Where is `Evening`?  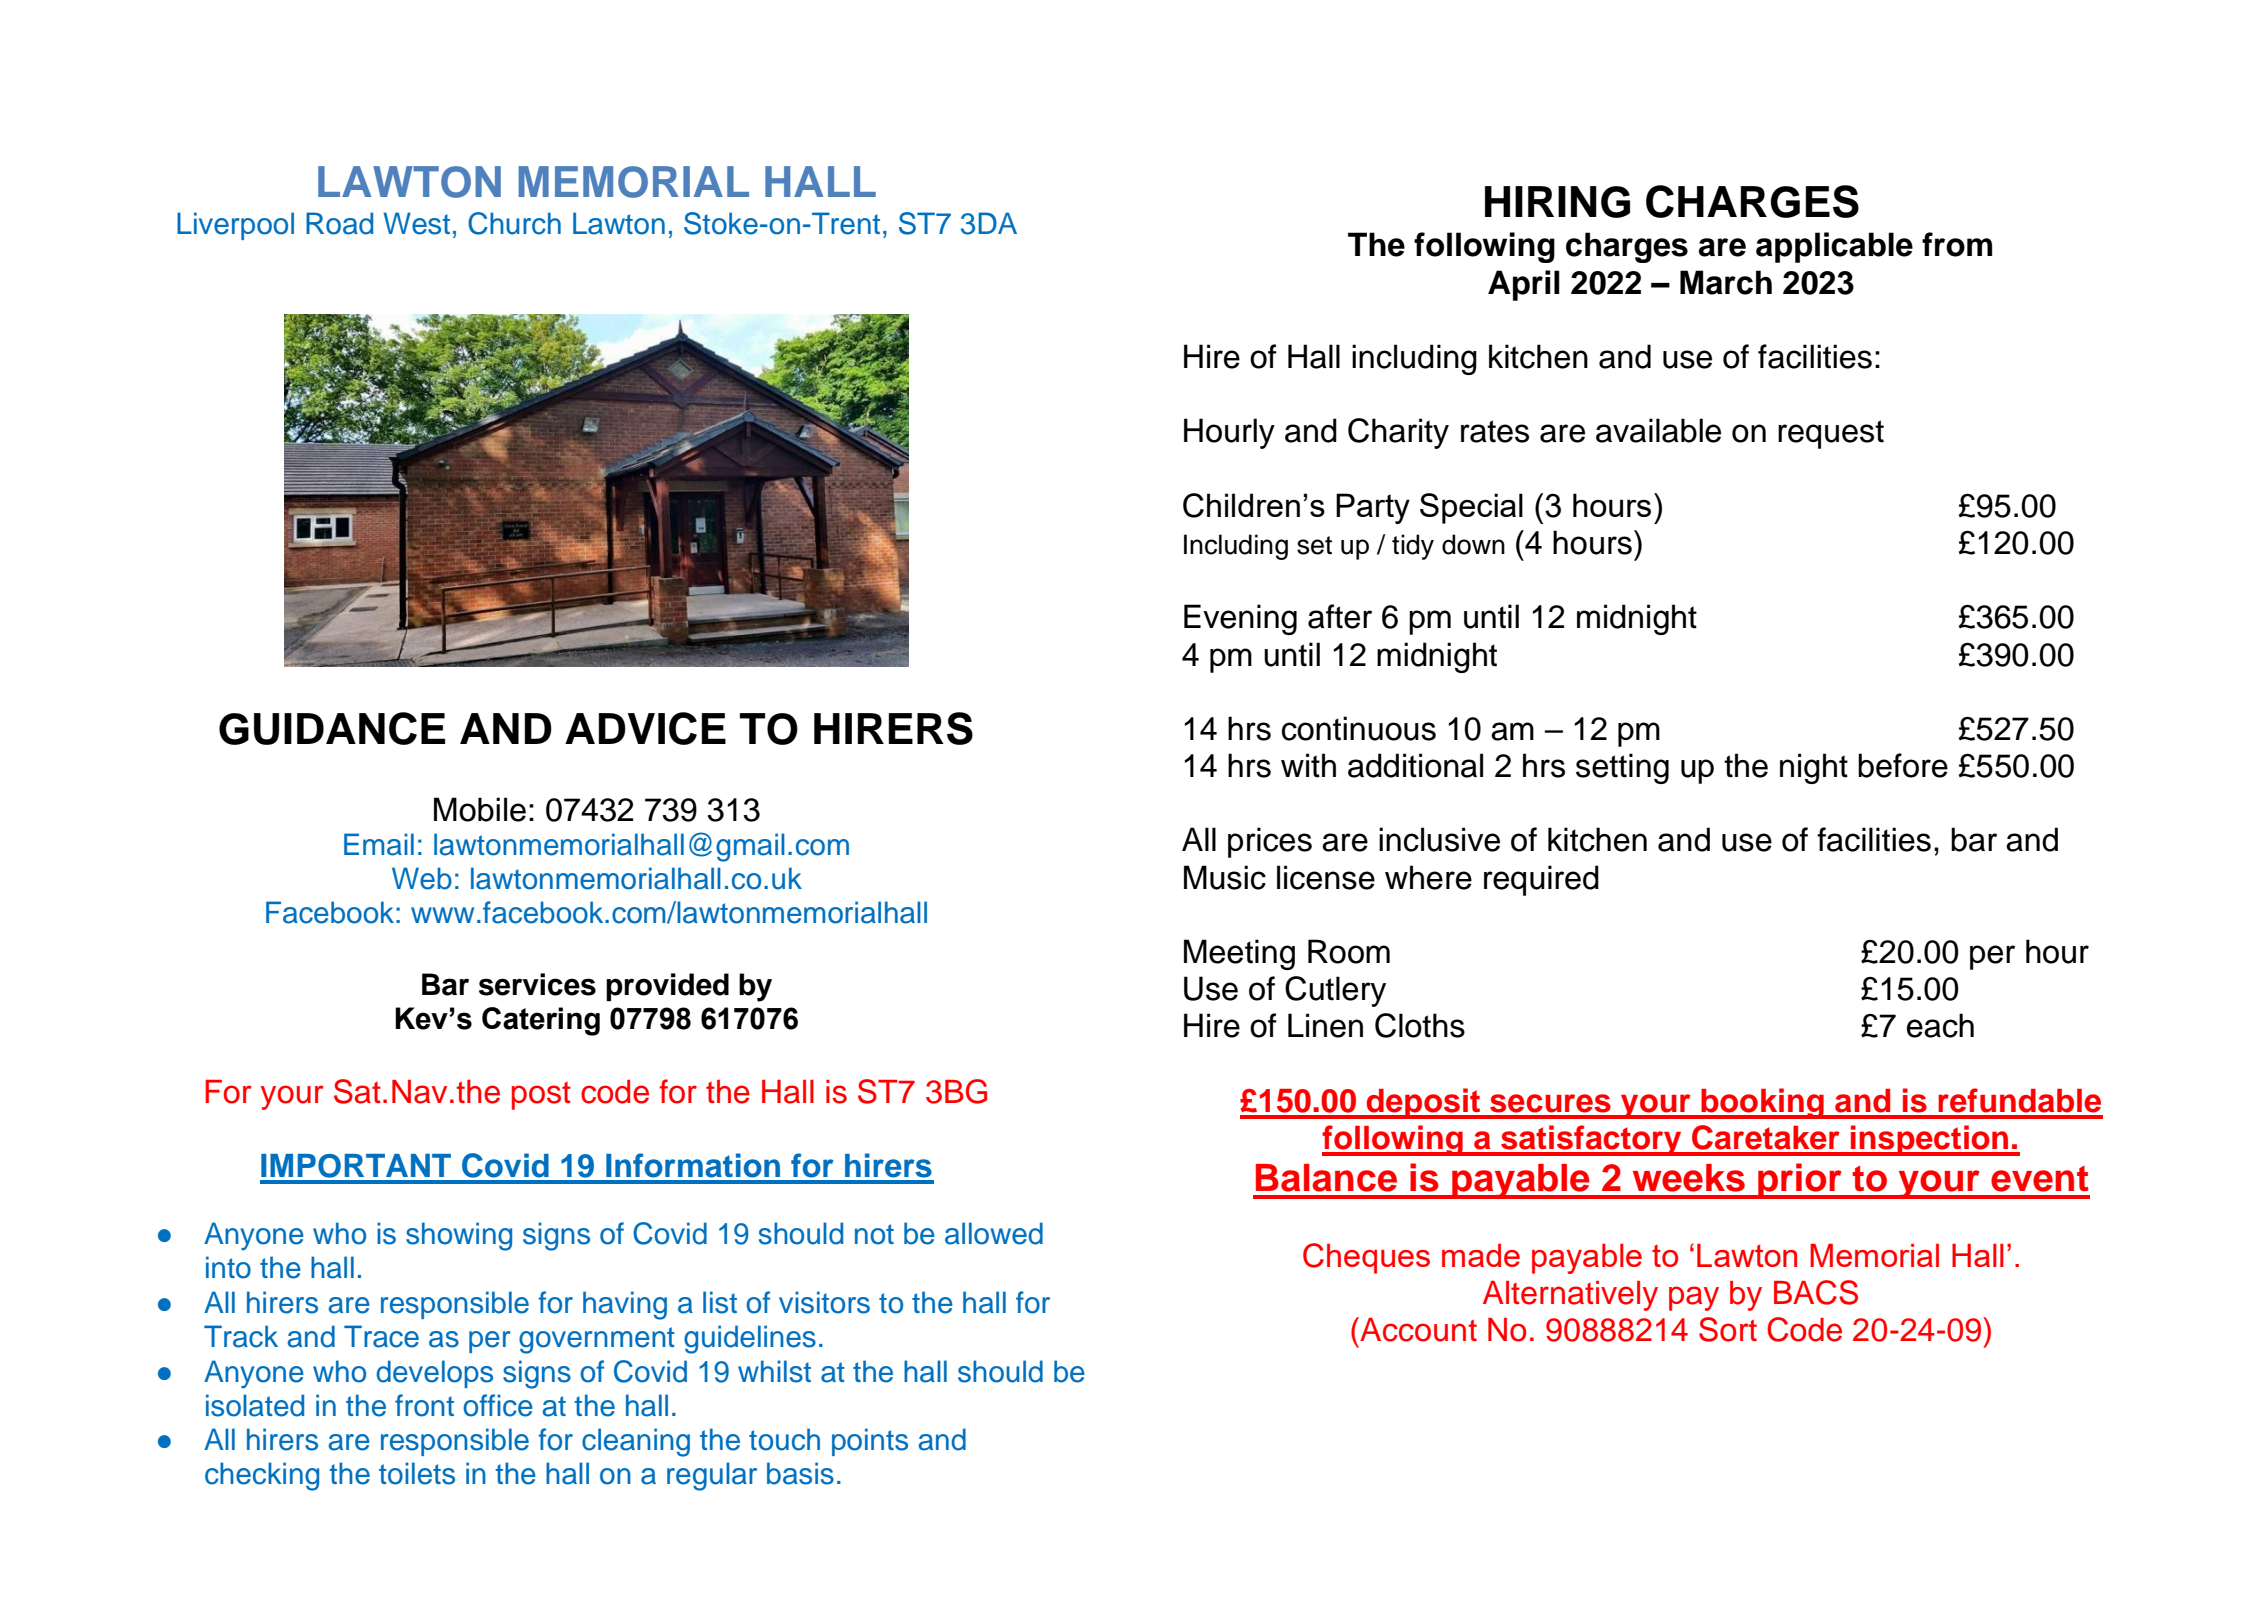
Evening is located at coordinates (1240, 619).
